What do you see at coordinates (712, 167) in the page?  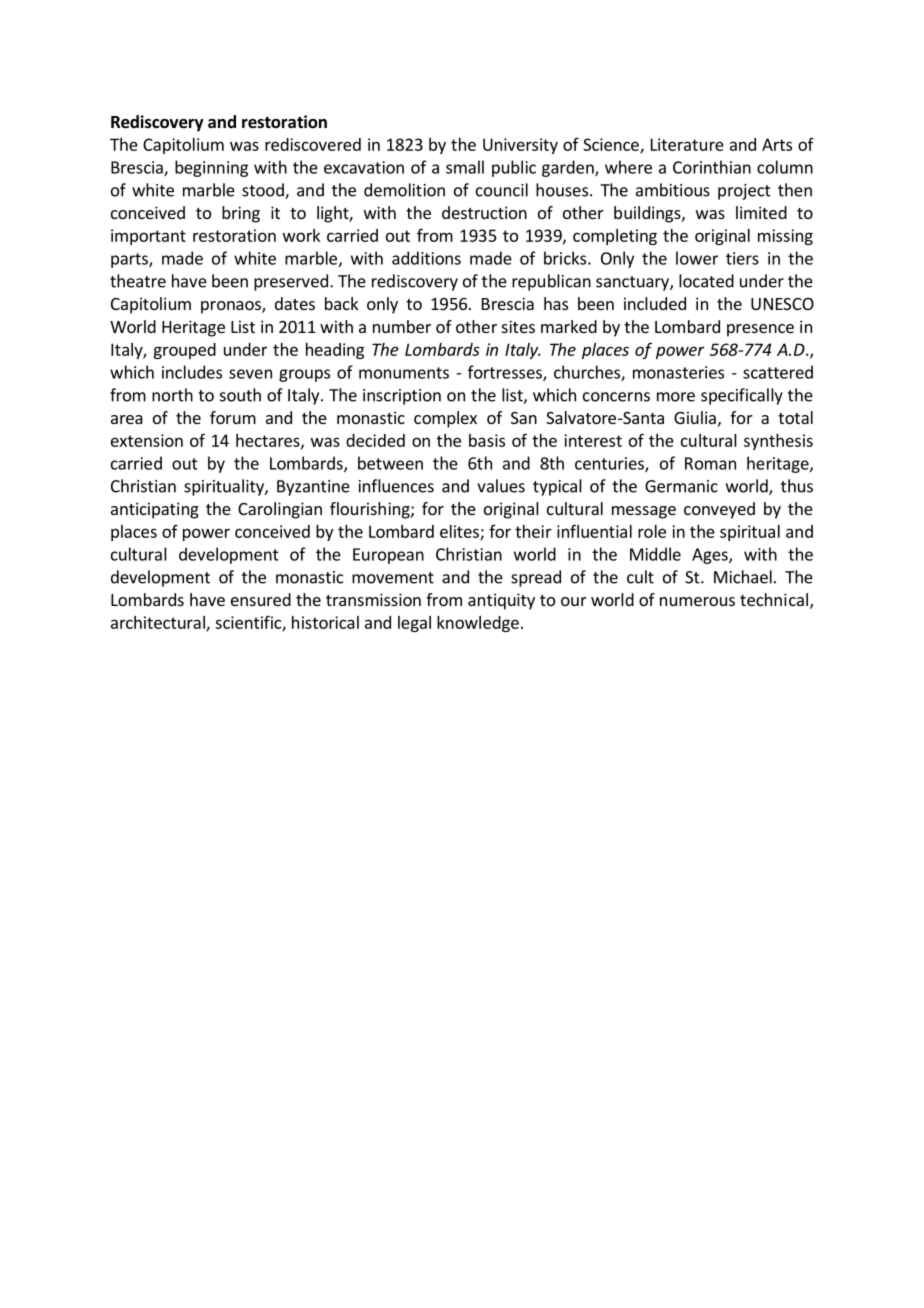 I see `Corinthian` at bounding box center [712, 167].
